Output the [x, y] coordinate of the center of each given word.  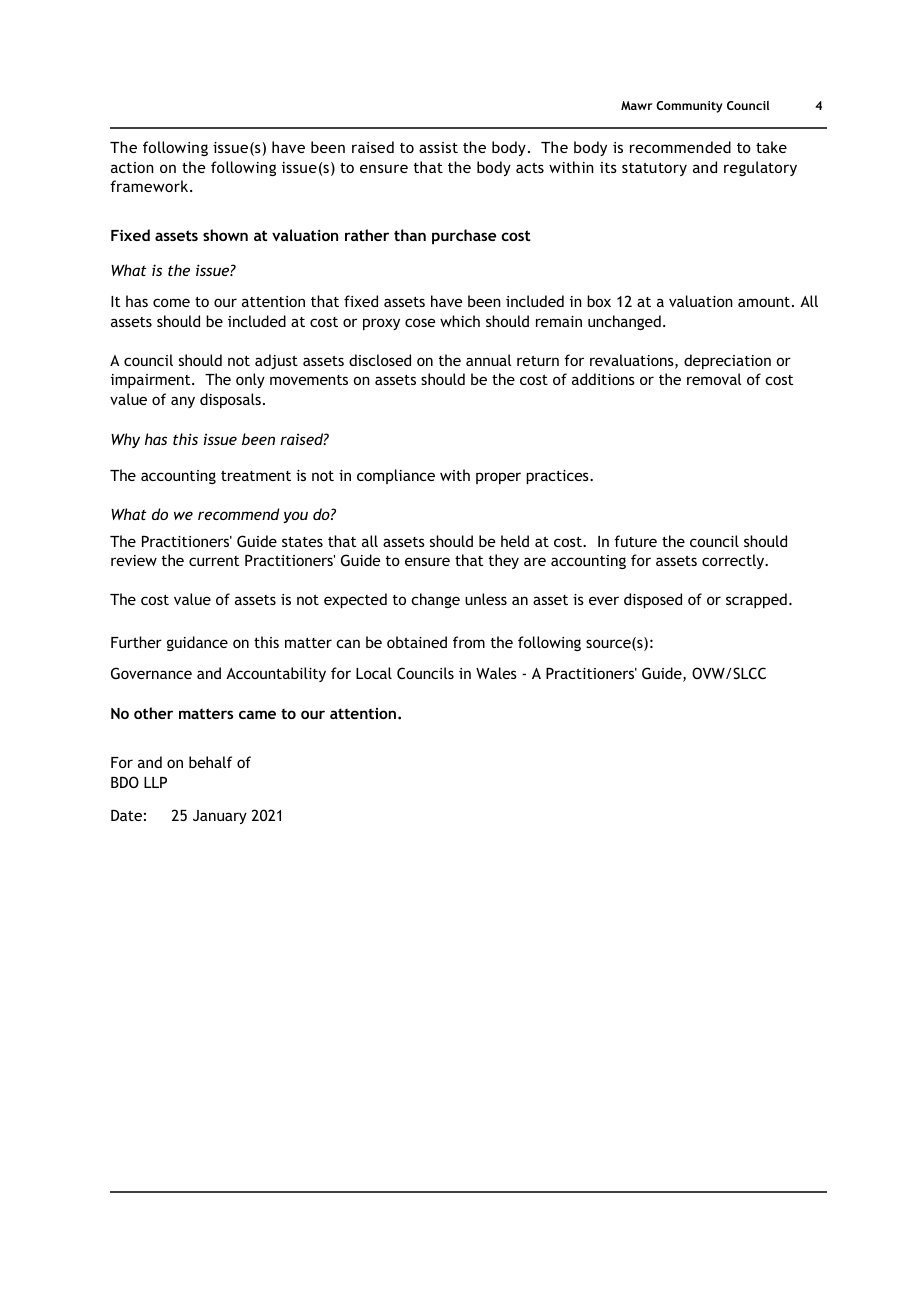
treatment [256, 476]
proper [498, 478]
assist [438, 147]
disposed [653, 600]
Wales [496, 673]
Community [689, 107]
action [132, 167]
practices [558, 477]
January [220, 817]
